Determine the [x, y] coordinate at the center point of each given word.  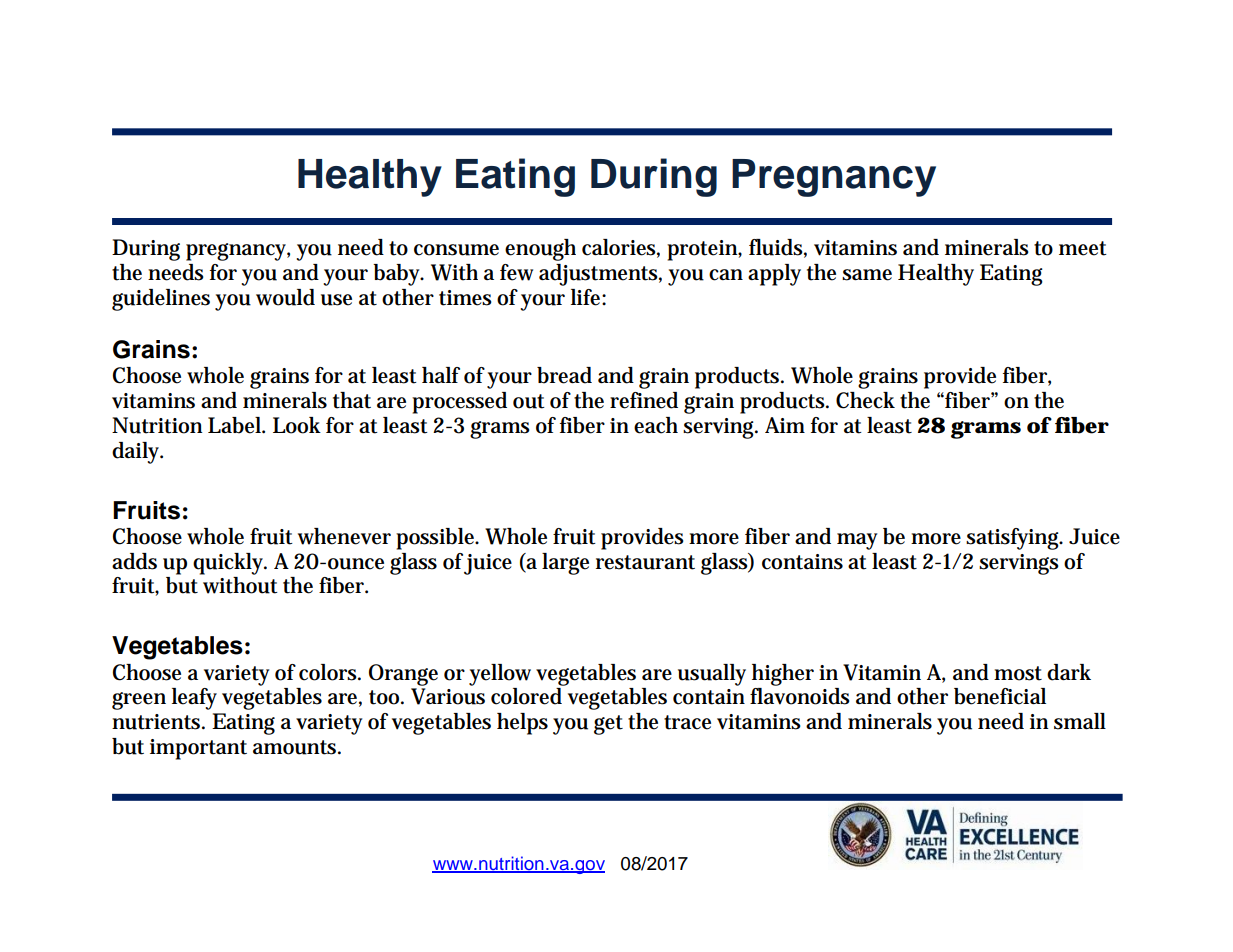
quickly [230, 564]
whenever [344, 536]
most [1018, 673]
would [285, 297]
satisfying [1014, 539]
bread [564, 375]
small [1080, 721]
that [352, 400]
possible [437, 539]
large [565, 564]
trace [687, 722]
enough [540, 250]
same [867, 275]
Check [865, 400]
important [198, 749]
